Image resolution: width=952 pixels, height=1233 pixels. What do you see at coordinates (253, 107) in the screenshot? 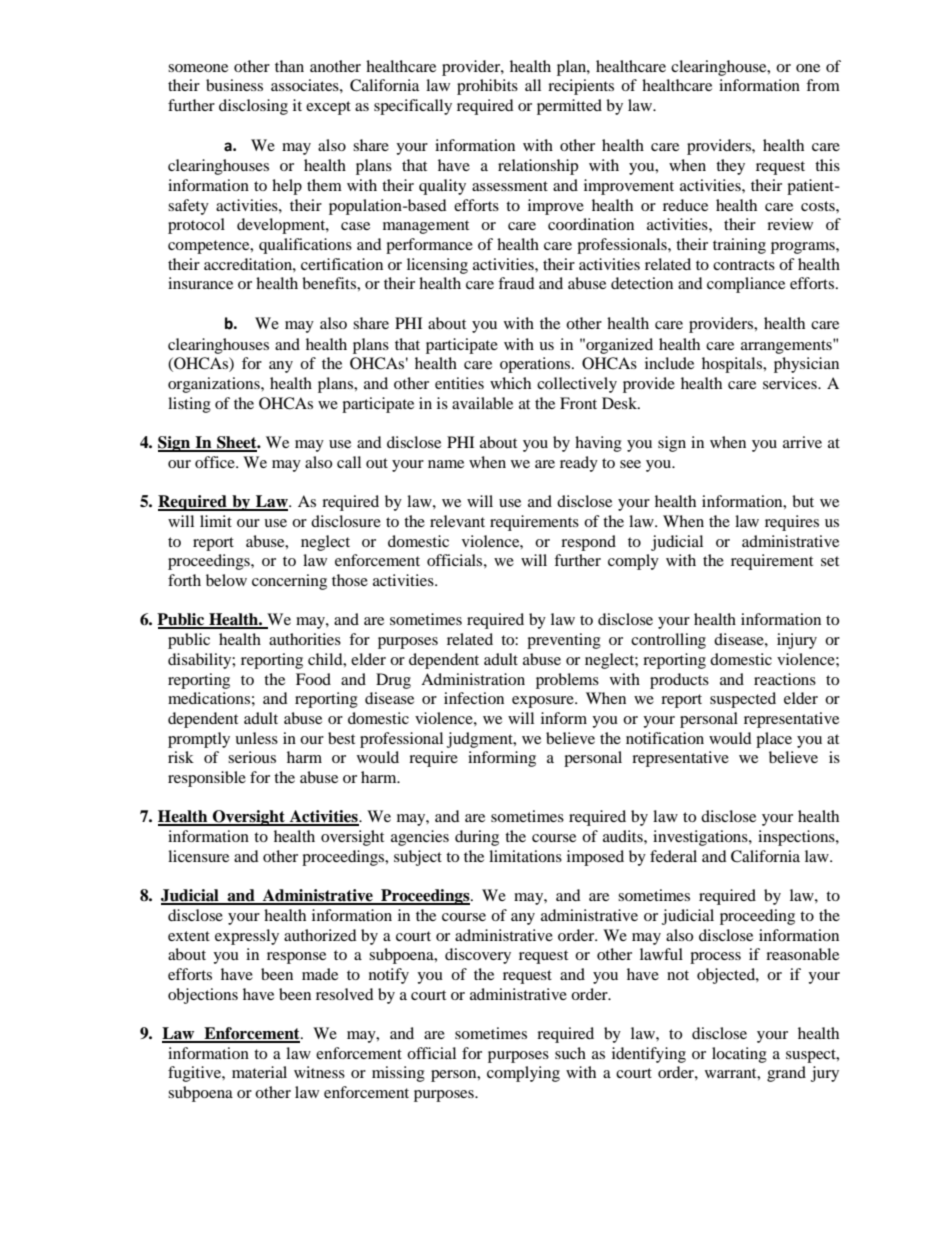
I see `disclosing` at bounding box center [253, 107].
